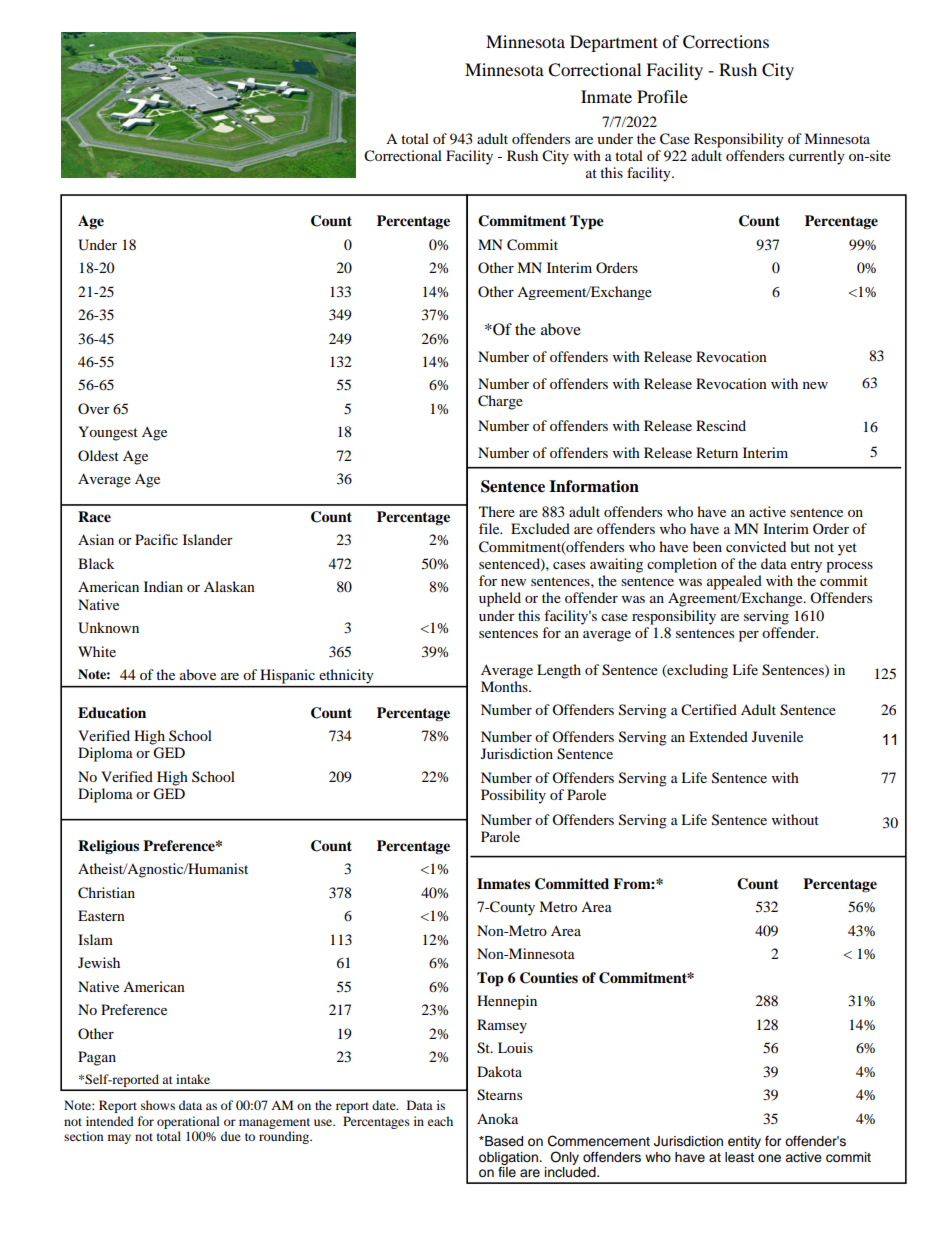 The height and width of the image is (1233, 952). Describe the element at coordinates (726, 42) in the image. I see `Corrections` at that location.
